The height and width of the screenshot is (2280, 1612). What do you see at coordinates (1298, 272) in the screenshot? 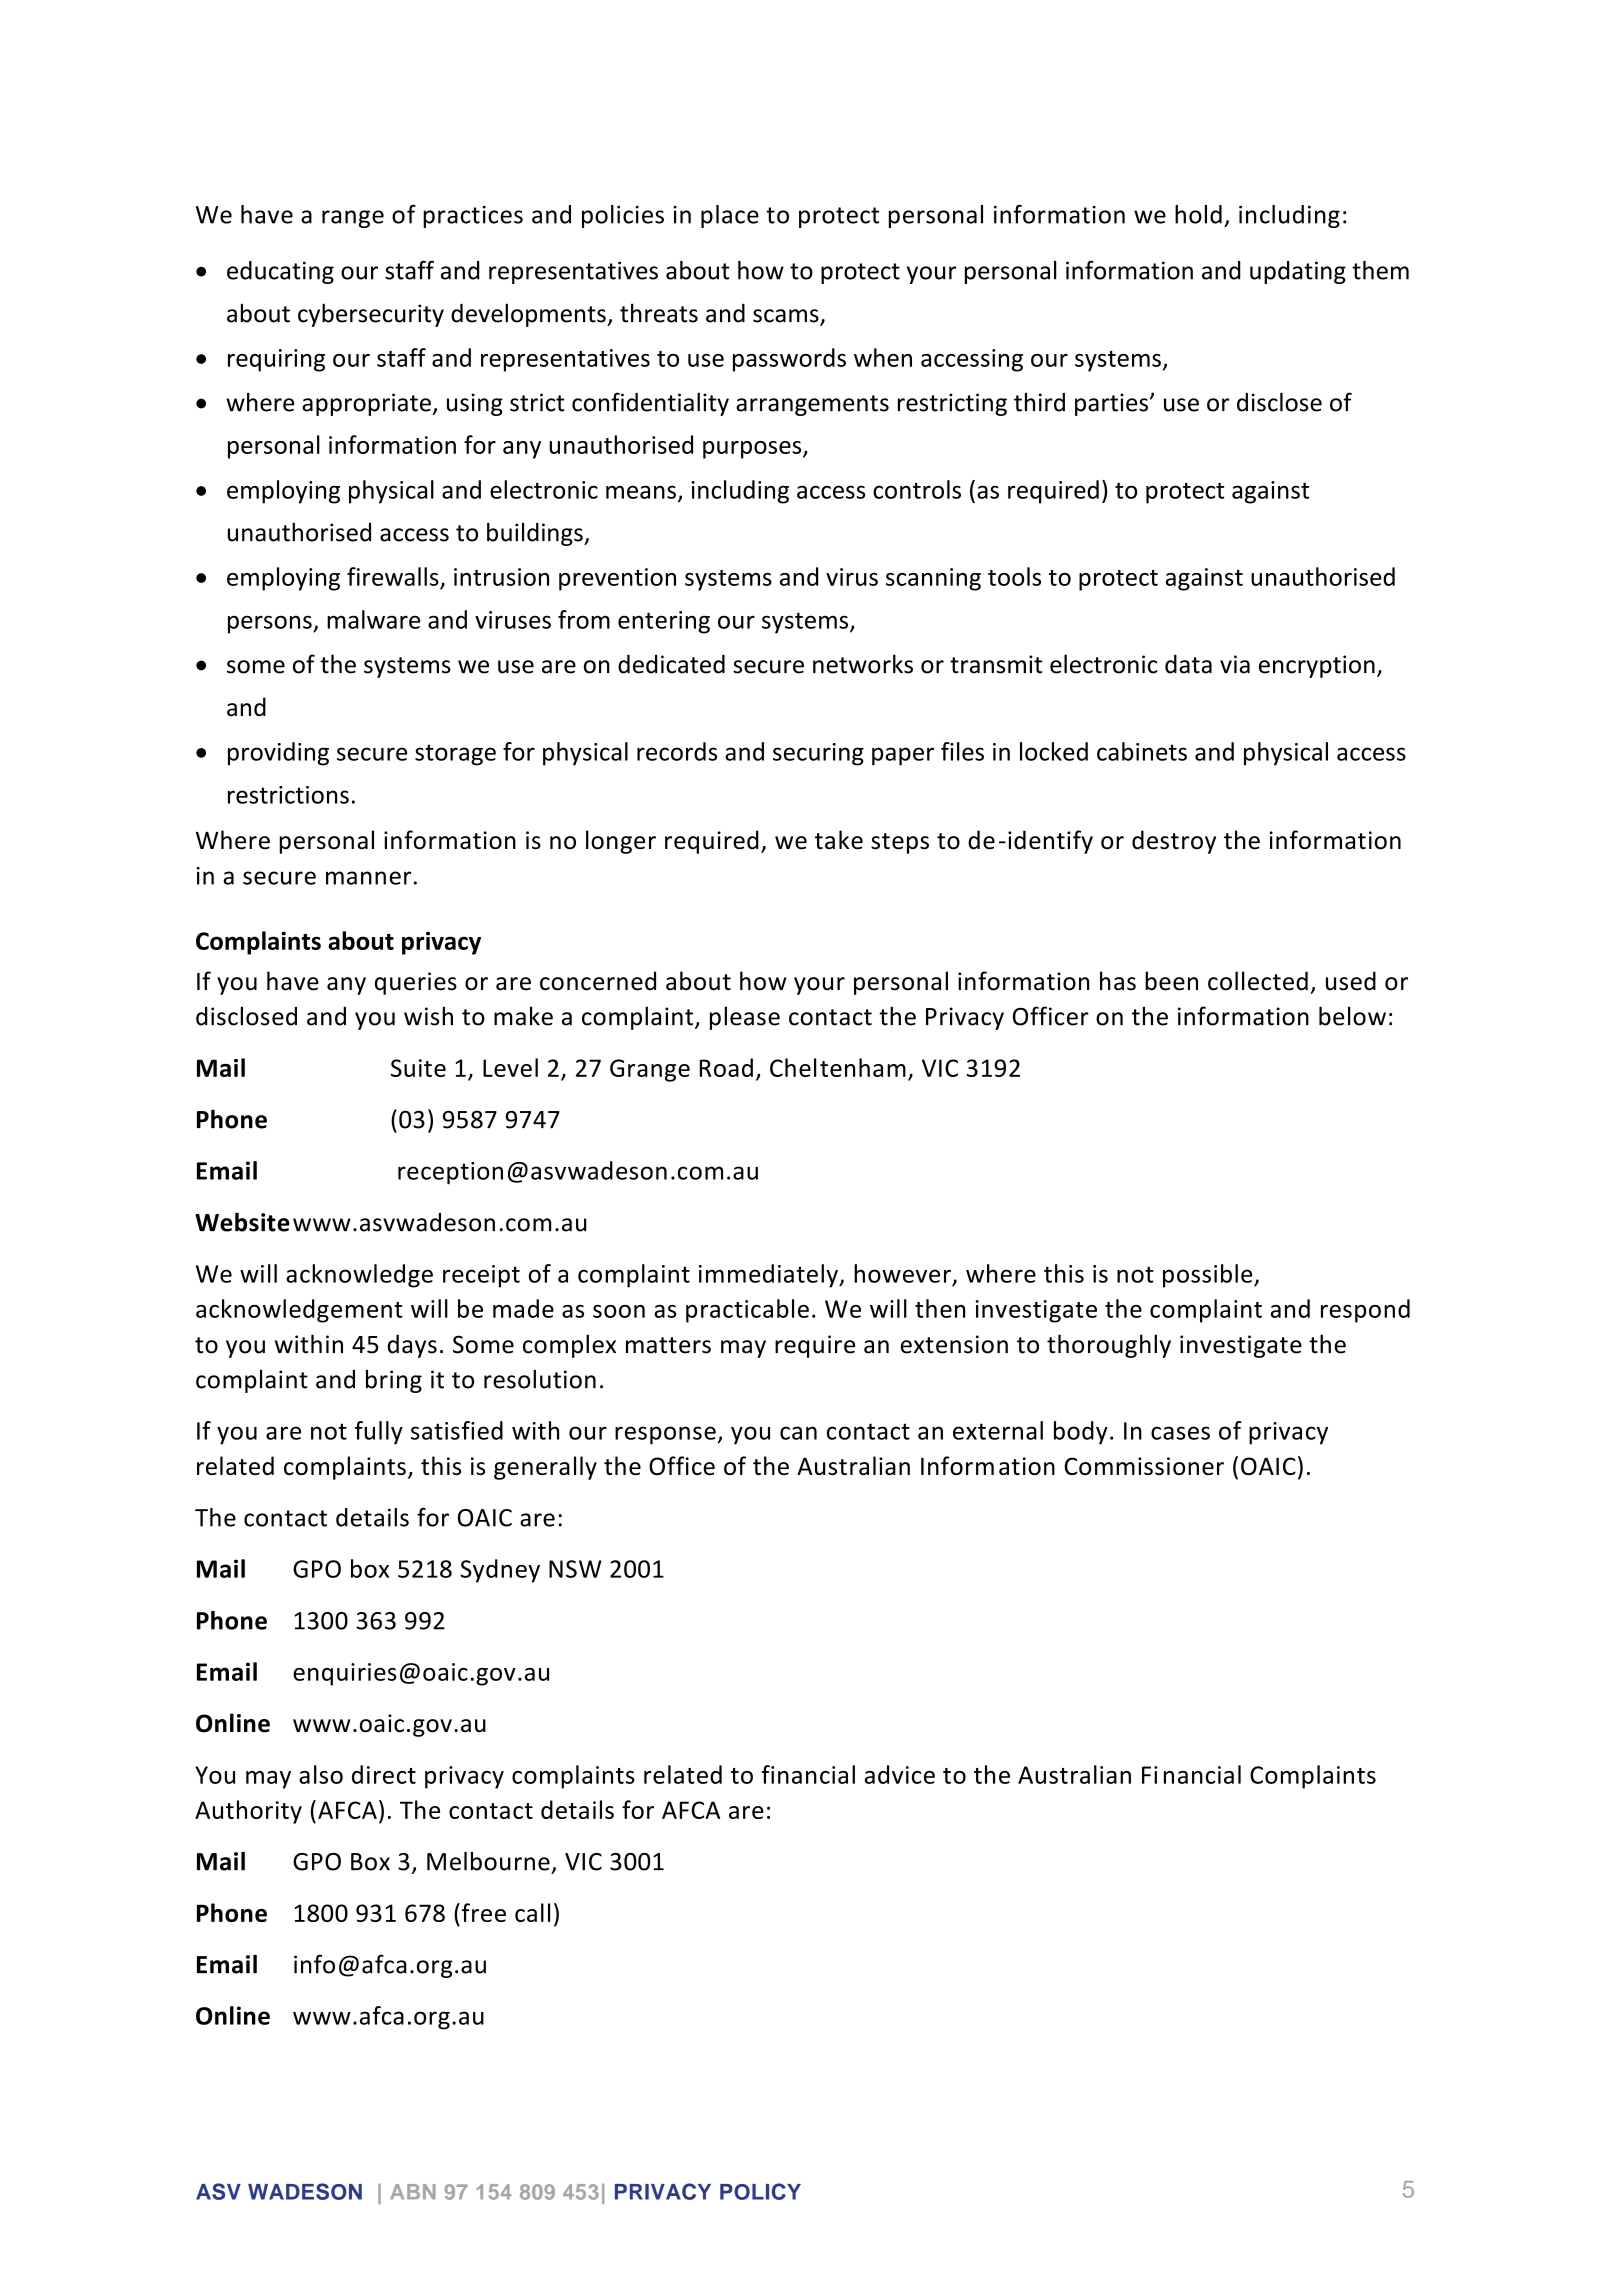
I see `updating` at bounding box center [1298, 272].
